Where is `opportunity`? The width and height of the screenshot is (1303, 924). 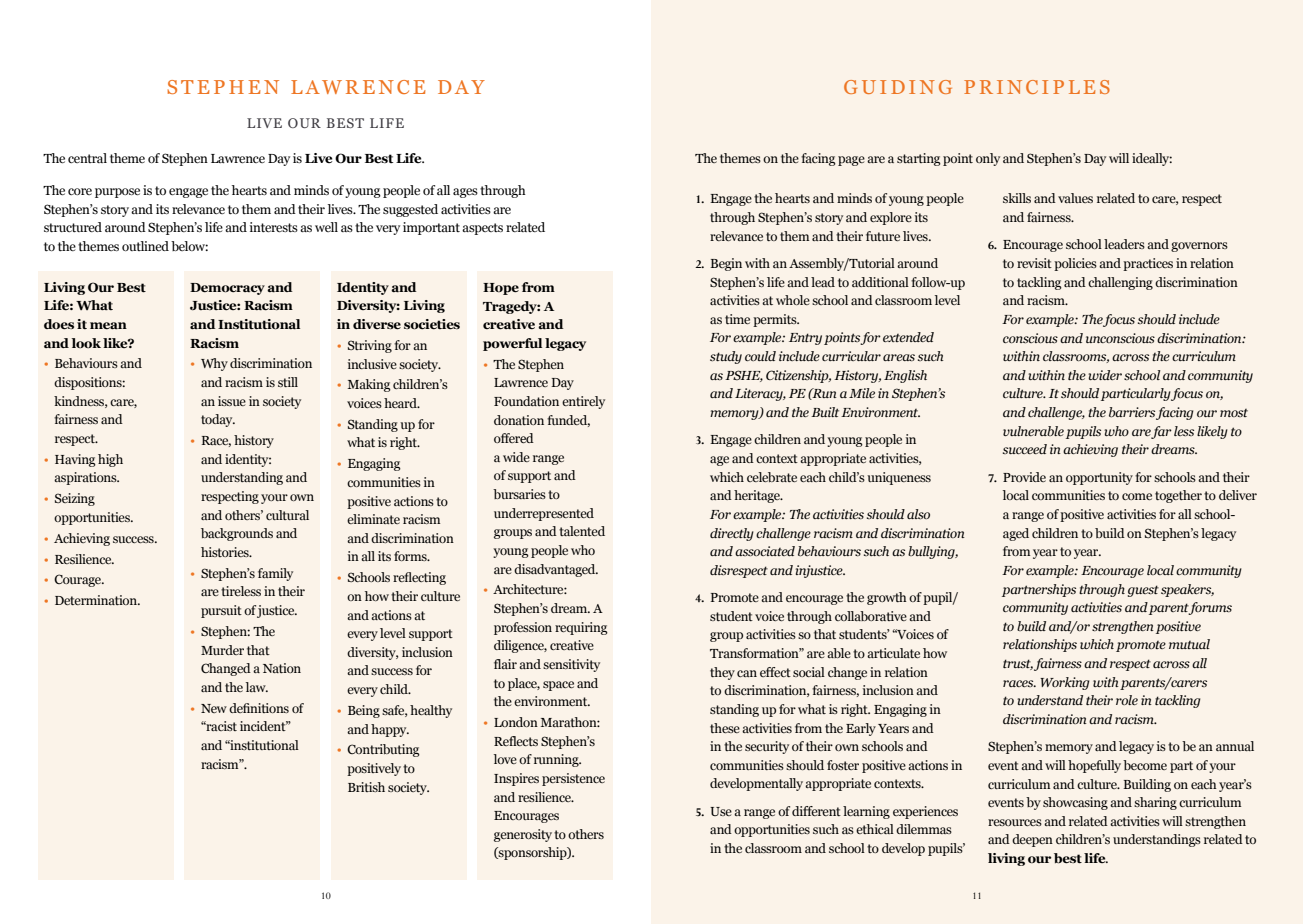
opportunity is located at coordinates (1099, 478).
